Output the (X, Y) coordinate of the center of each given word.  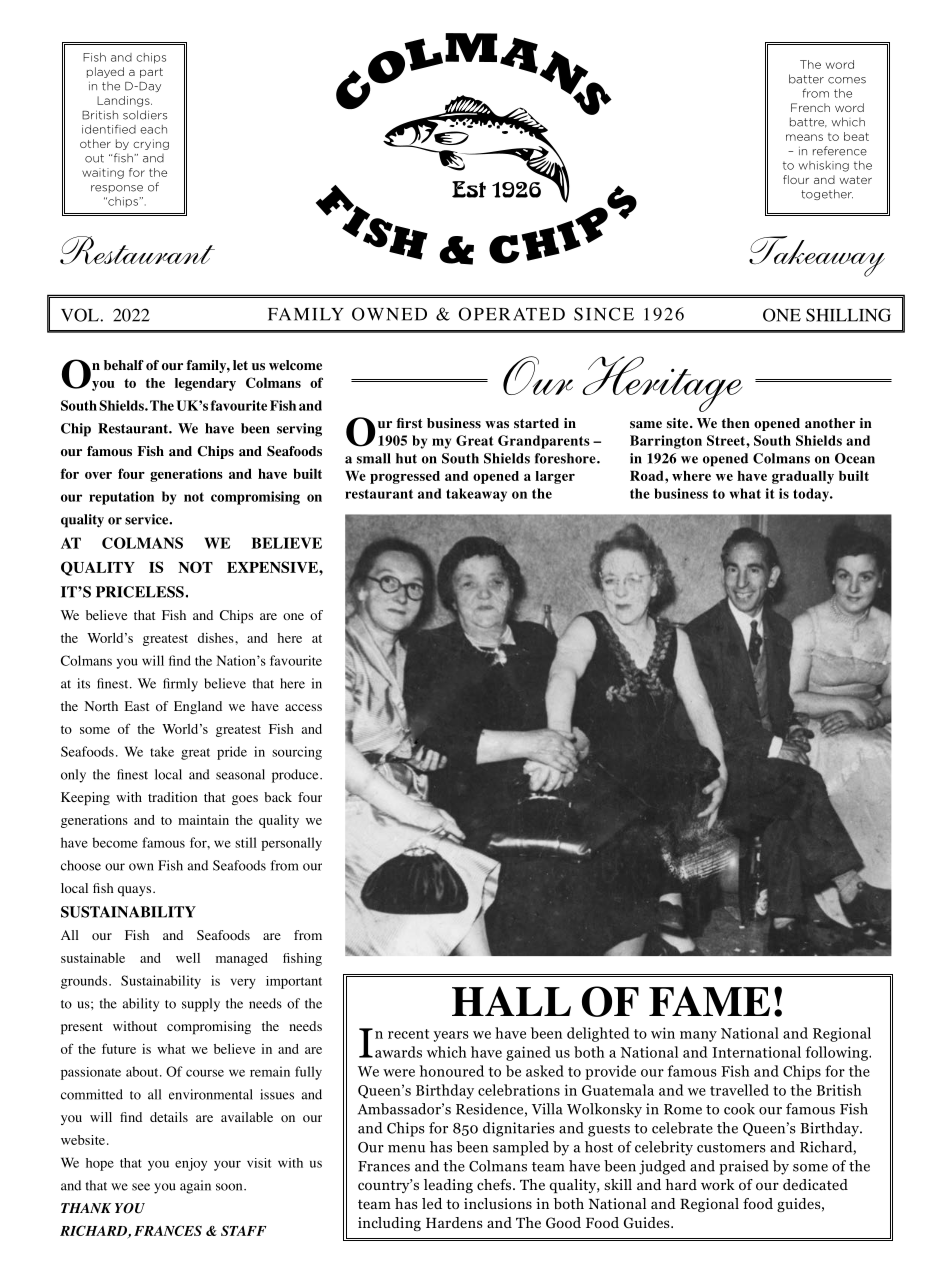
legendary (205, 384)
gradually (803, 477)
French (810, 107)
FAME (709, 1001)
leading (448, 1186)
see (141, 1187)
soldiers (145, 115)
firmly (180, 685)
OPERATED (512, 314)
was (497, 424)
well (188, 958)
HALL (511, 1001)
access (303, 707)
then (736, 423)
